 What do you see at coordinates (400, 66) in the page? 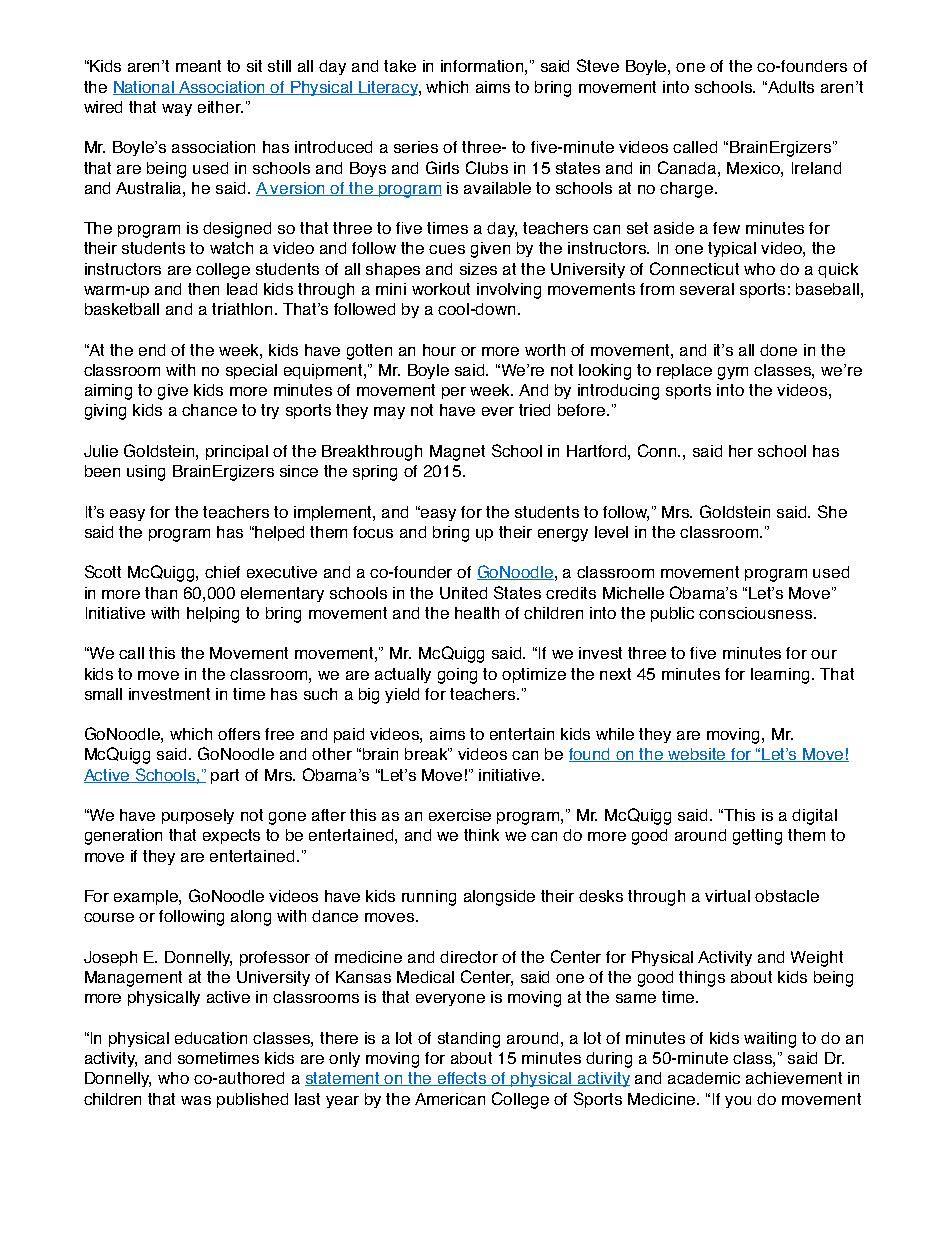
I see `take` at bounding box center [400, 66].
